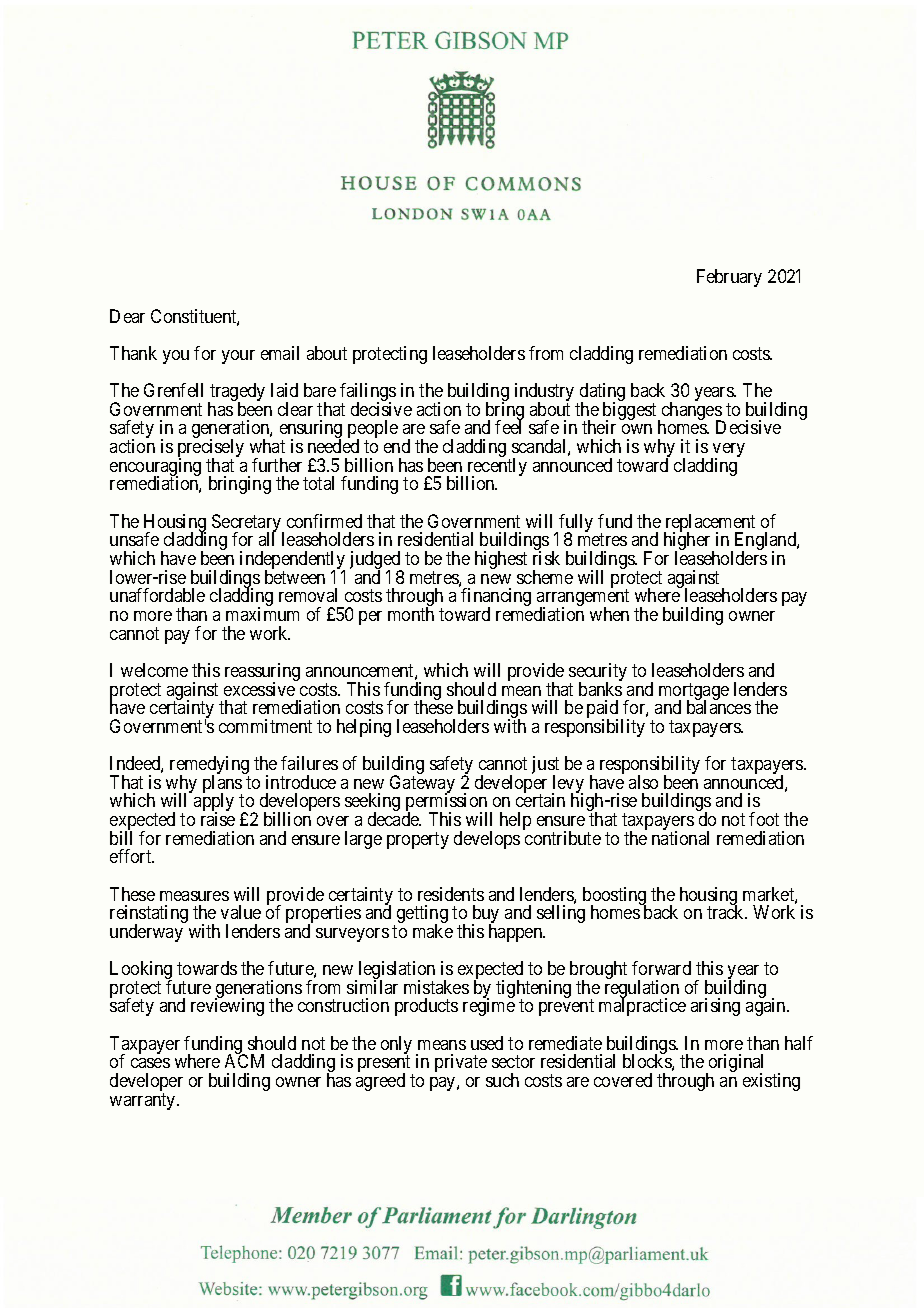 Image resolution: width=924 pixels, height=1308 pixels. What do you see at coordinates (496, 598) in the document?
I see `financing` at bounding box center [496, 598].
